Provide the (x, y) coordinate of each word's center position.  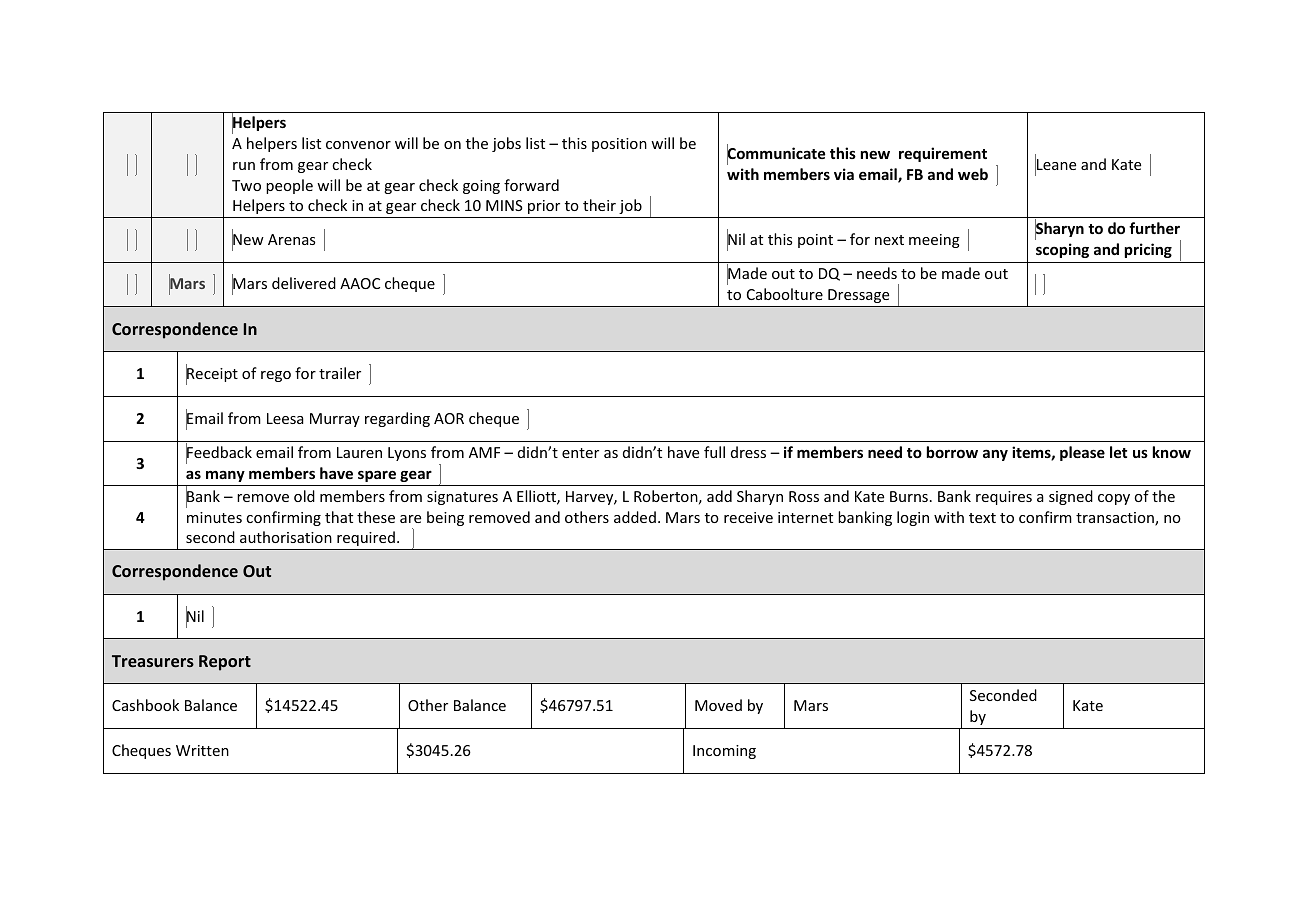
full (714, 452)
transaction (1116, 519)
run (244, 166)
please (1082, 453)
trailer (340, 373)
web (973, 174)
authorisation (286, 537)
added (635, 517)
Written (202, 750)
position (619, 145)
